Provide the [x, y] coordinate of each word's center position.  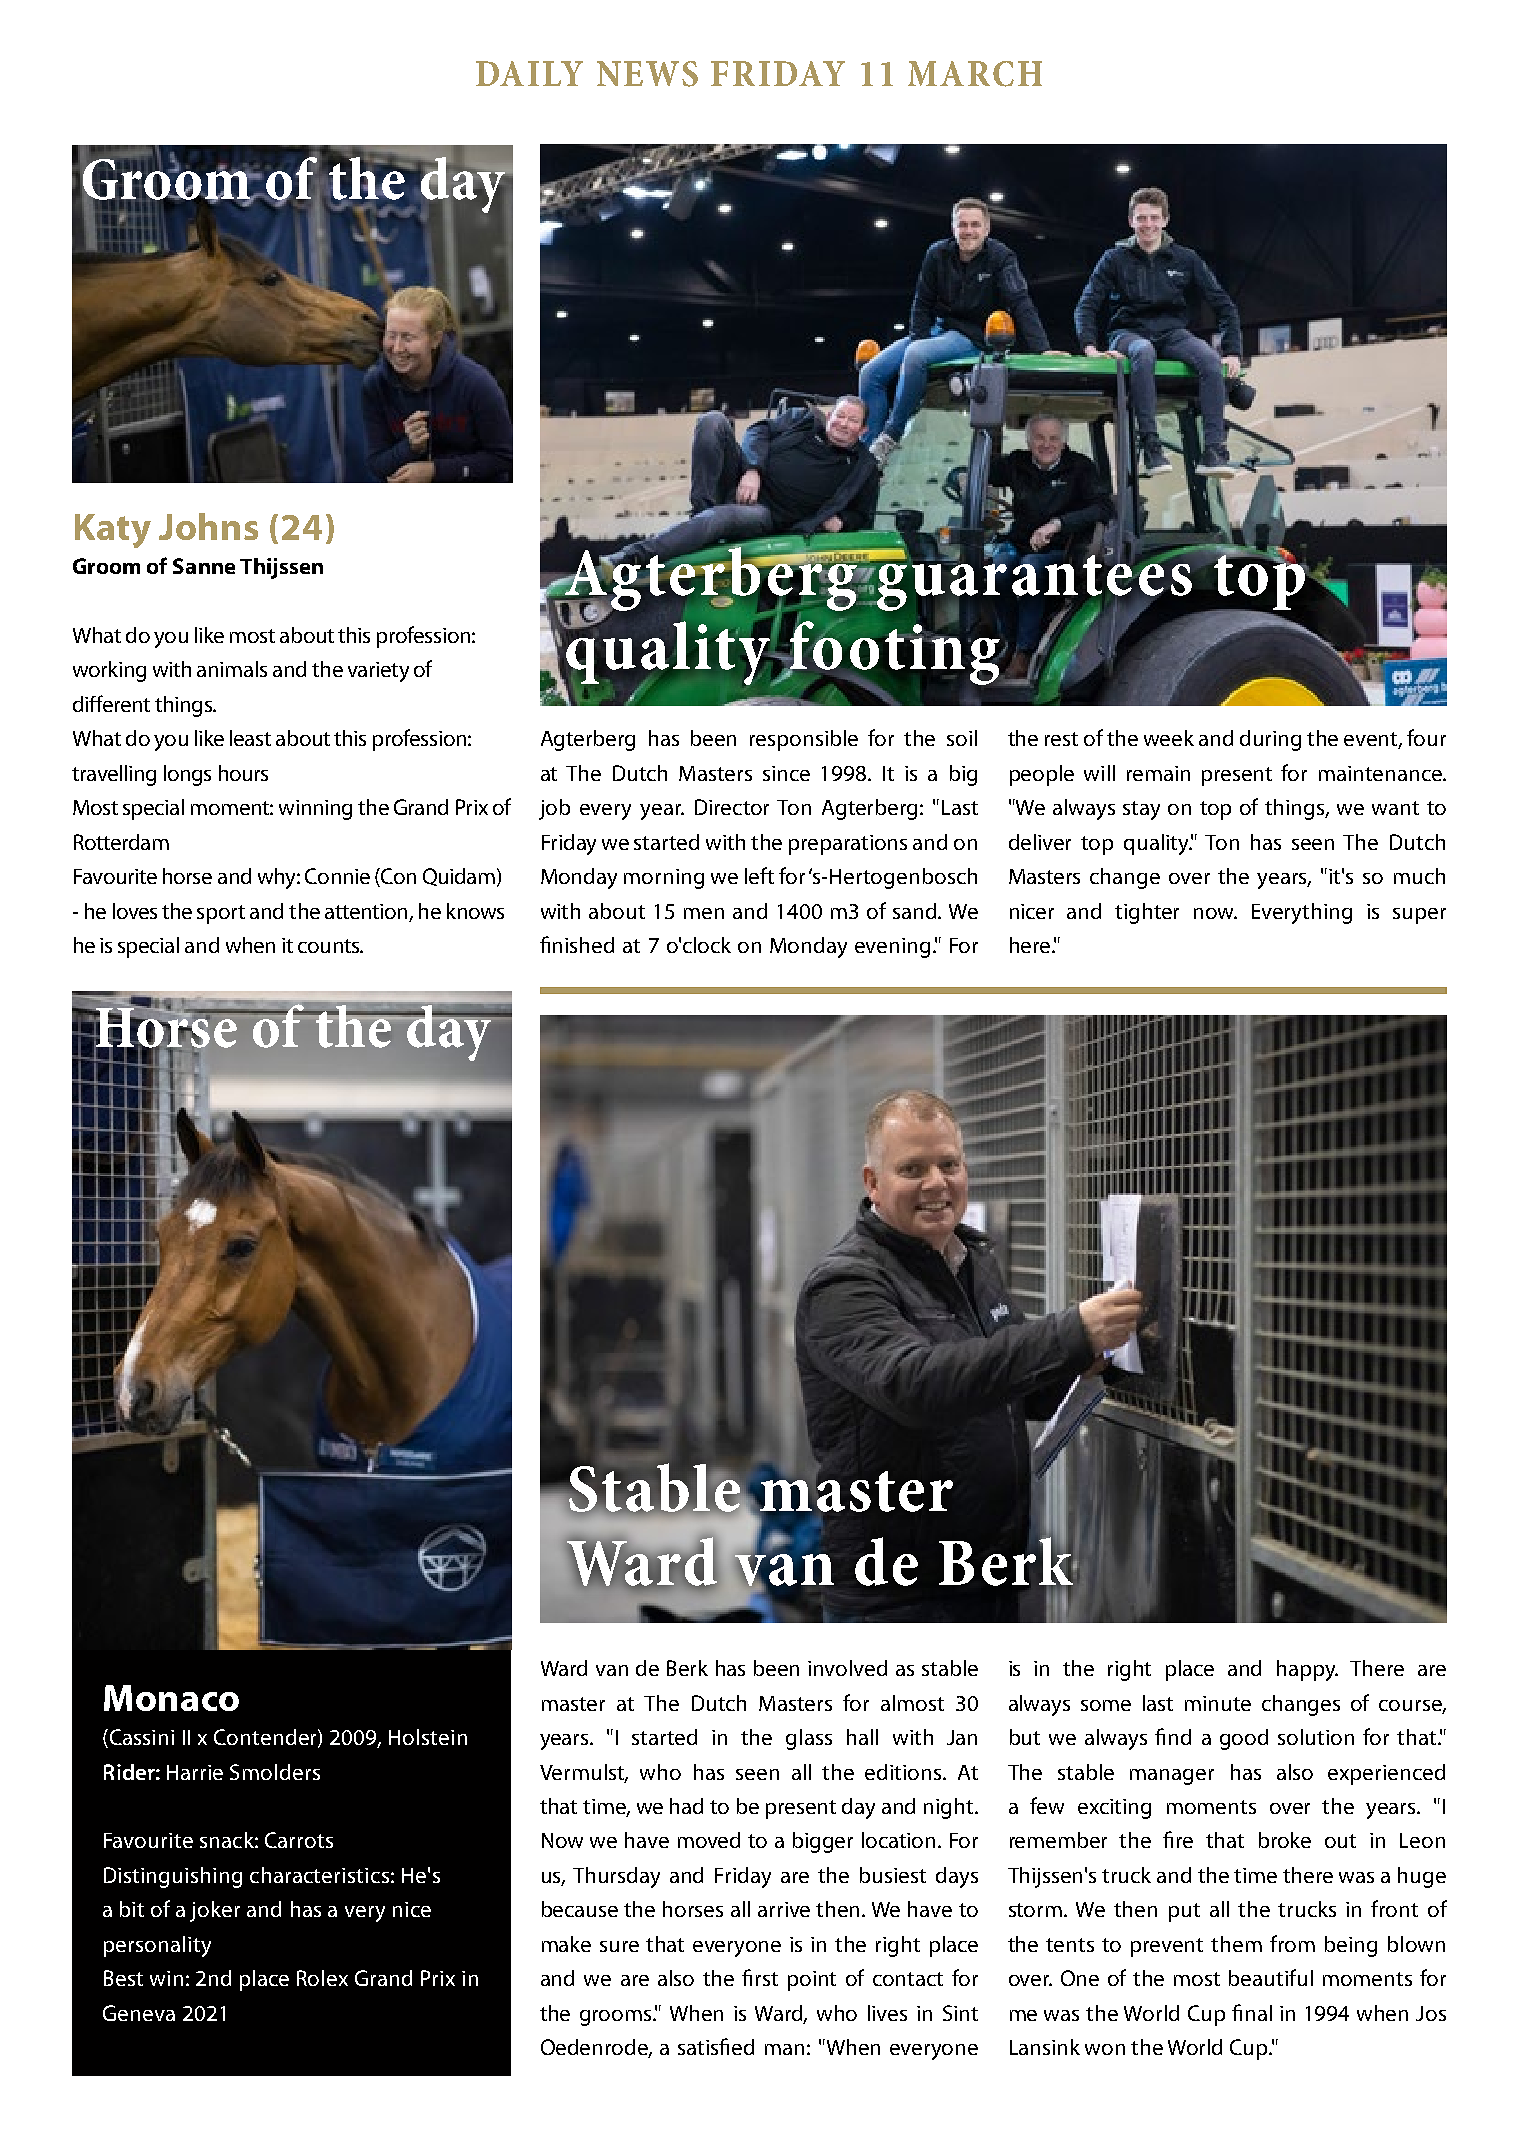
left [759, 875]
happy [1307, 1670]
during [1270, 740]
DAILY [529, 73]
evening [892, 948]
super [1419, 916]
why [278, 878]
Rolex [322, 1978]
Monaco [171, 1698]
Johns [208, 526]
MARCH [975, 74]
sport [221, 914]
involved [847, 1668]
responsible [804, 740]
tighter [1147, 913]
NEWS [647, 74]
